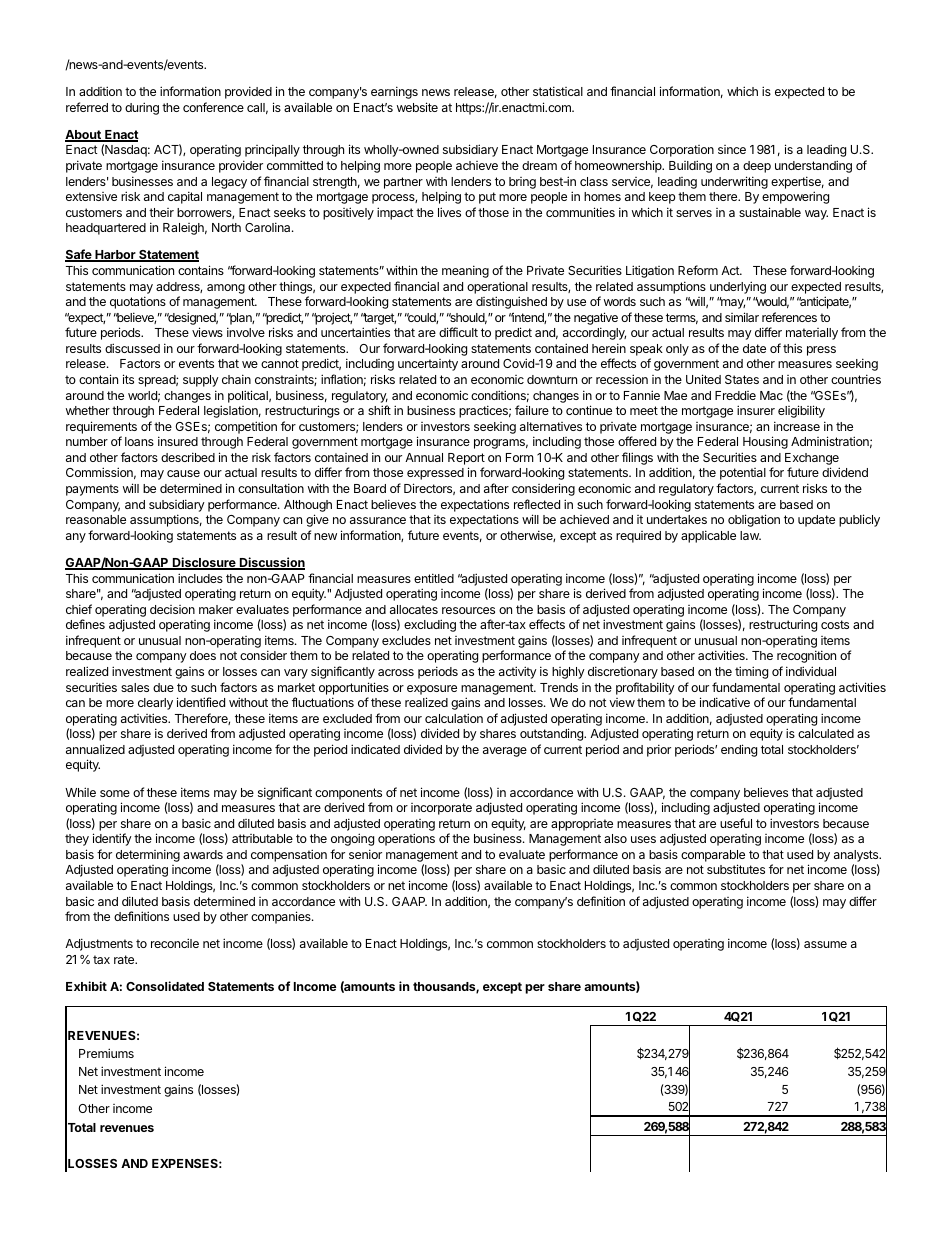  Describe the element at coordinates (155, 704) in the document. I see `clearly` at that location.
